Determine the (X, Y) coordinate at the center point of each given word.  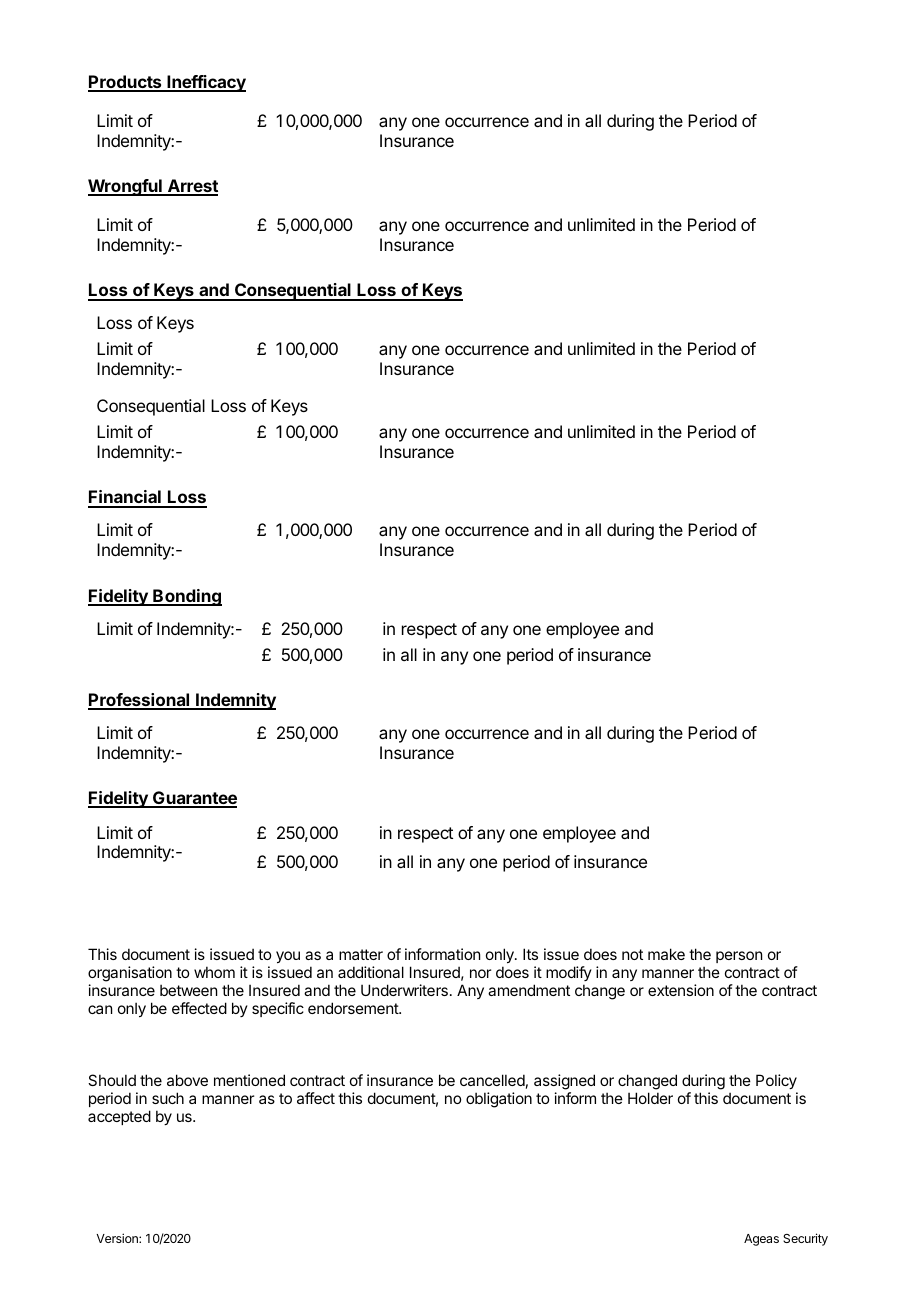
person (739, 957)
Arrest (191, 187)
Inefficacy (205, 83)
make (666, 954)
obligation (499, 1100)
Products (126, 83)
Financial (125, 498)
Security (805, 1239)
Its (530, 954)
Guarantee (194, 799)
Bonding (186, 597)
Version (118, 1238)
